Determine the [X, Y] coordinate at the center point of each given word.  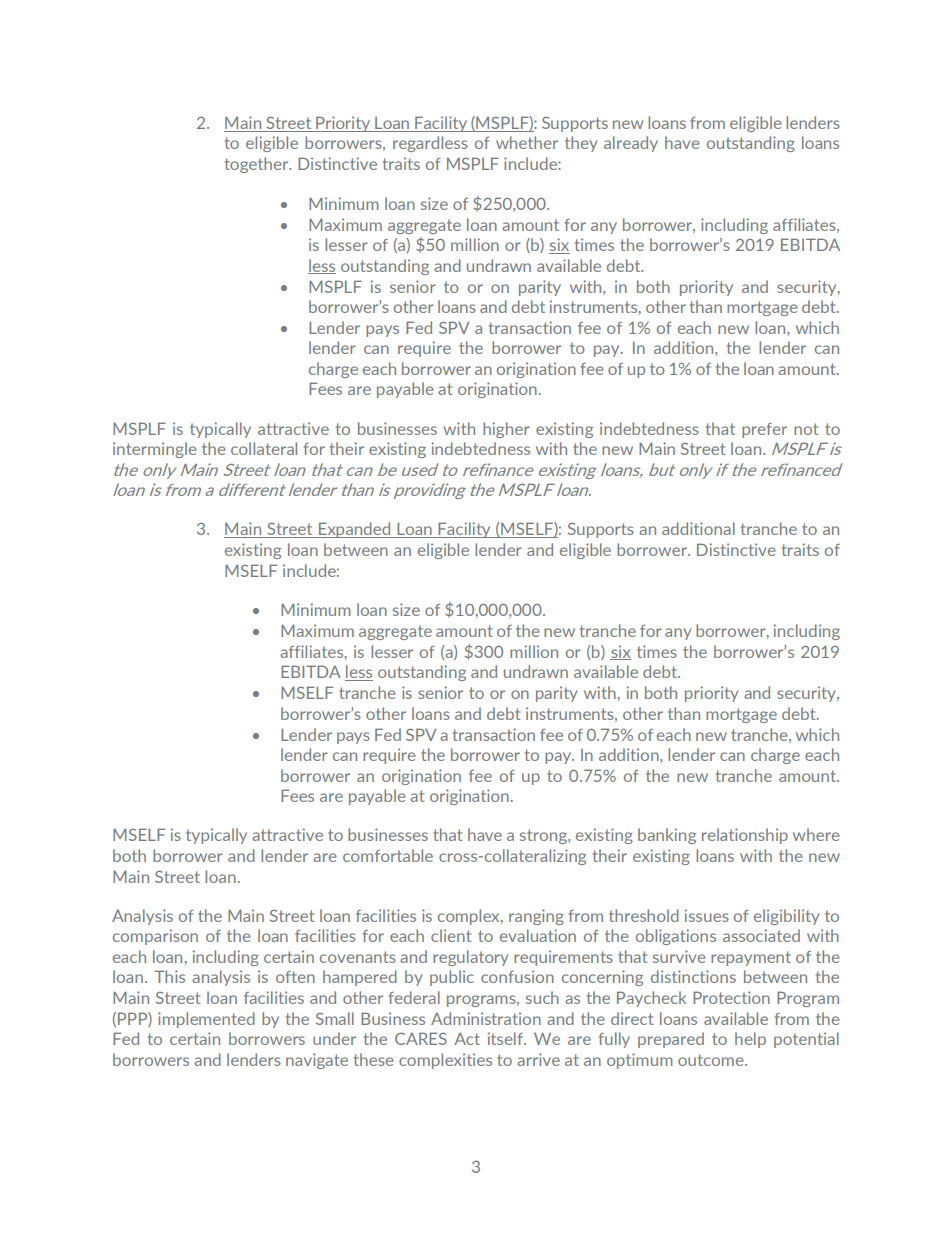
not [806, 429]
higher [506, 430]
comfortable [388, 855]
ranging [536, 917]
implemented [206, 1020]
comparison [155, 937]
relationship [745, 836]
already [631, 144]
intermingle [155, 450]
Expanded [354, 530]
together [258, 165]
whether [527, 142]
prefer [764, 430]
